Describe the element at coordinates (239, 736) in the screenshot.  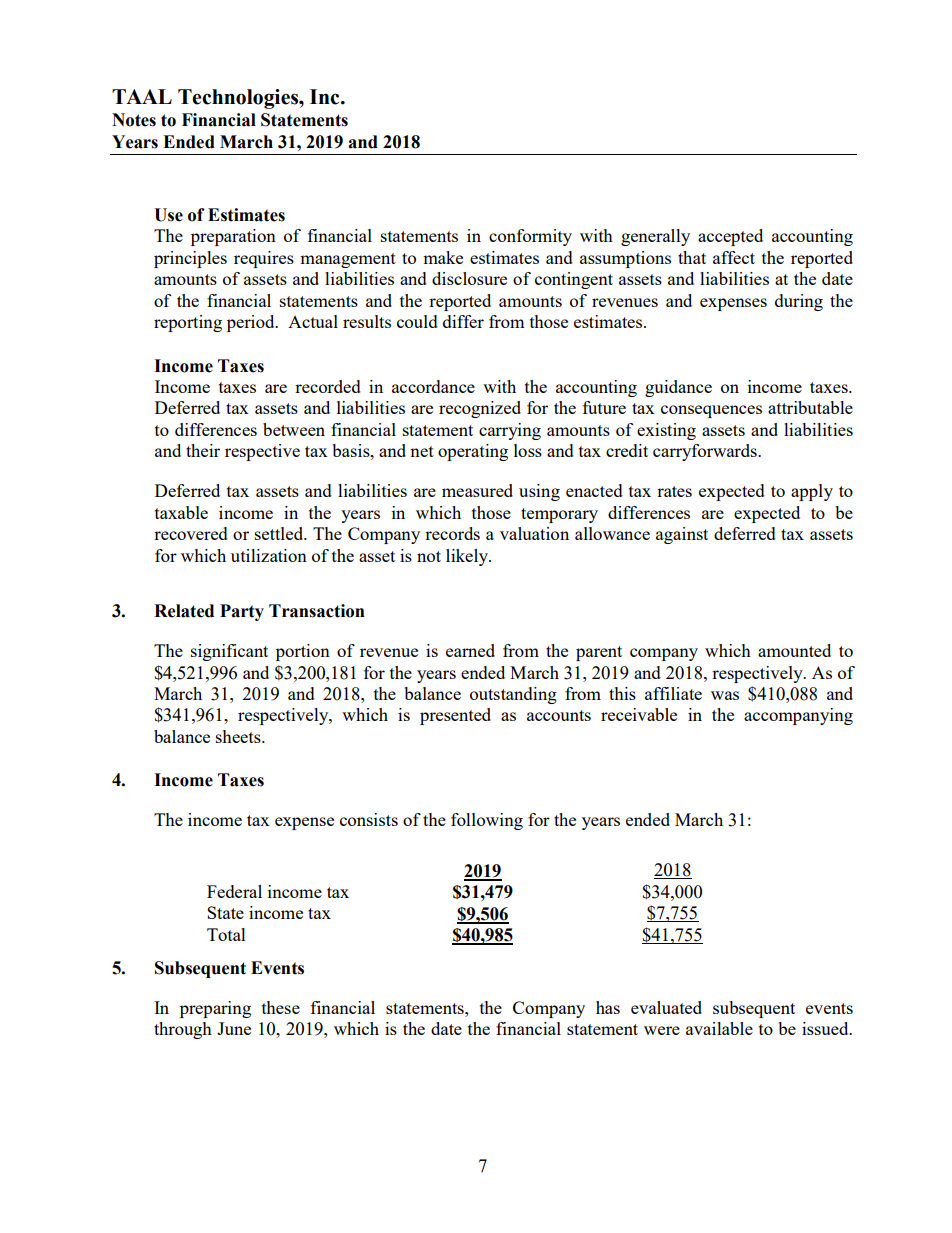
I see `sheets` at that location.
